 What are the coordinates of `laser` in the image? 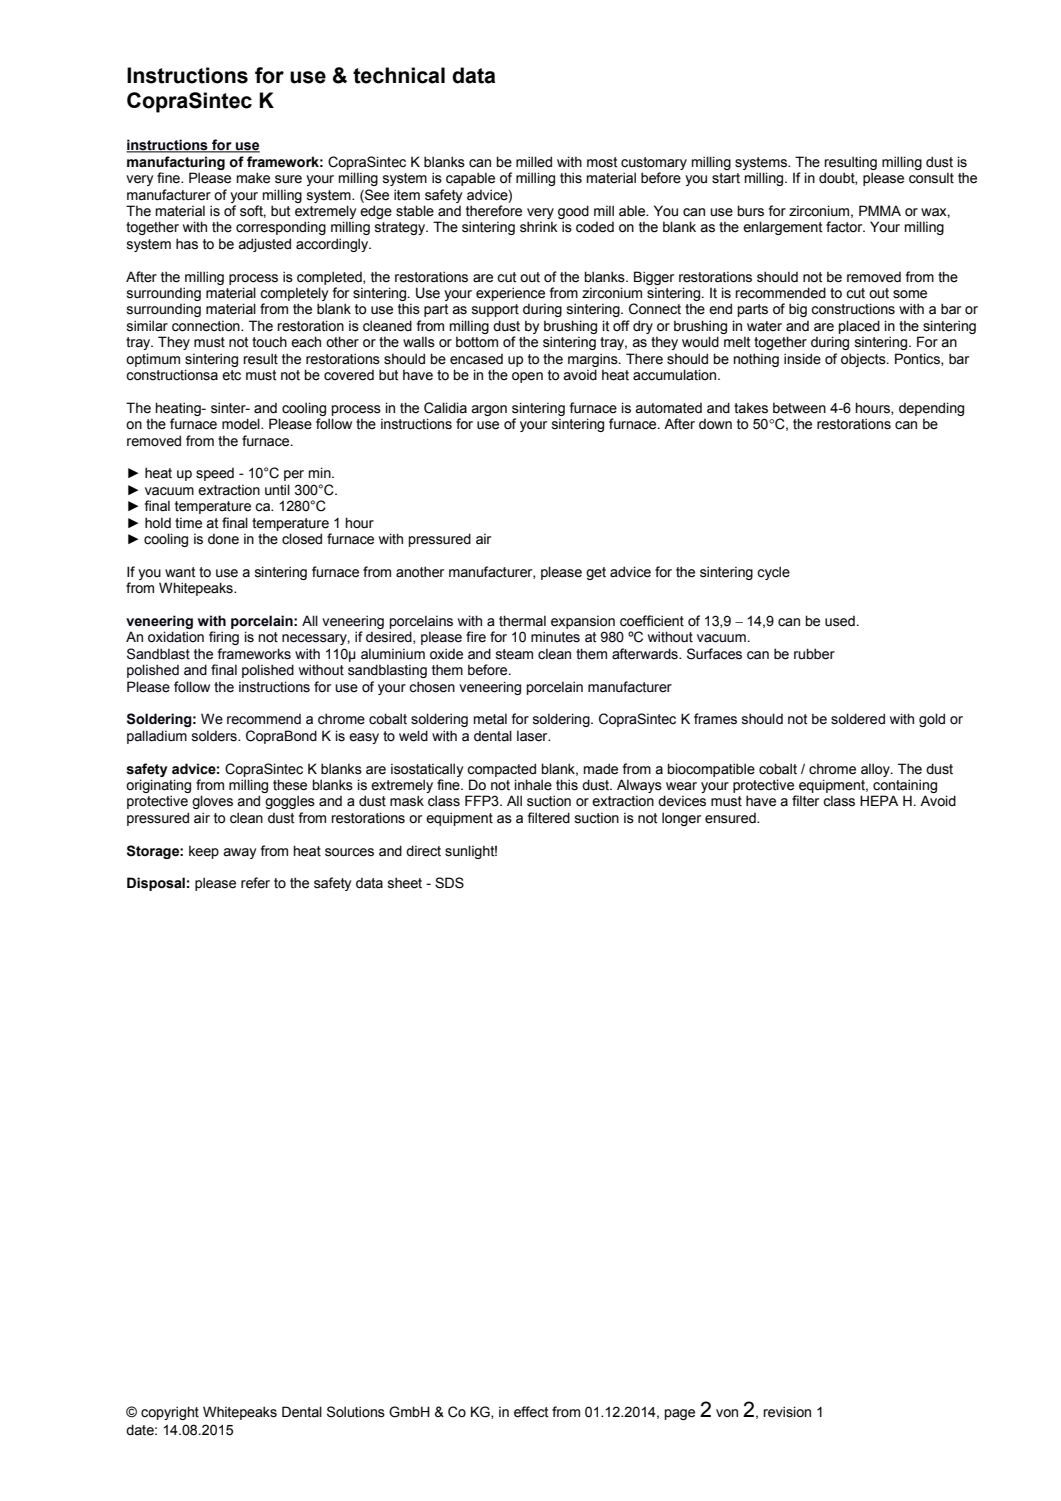 It's located at (533, 736).
